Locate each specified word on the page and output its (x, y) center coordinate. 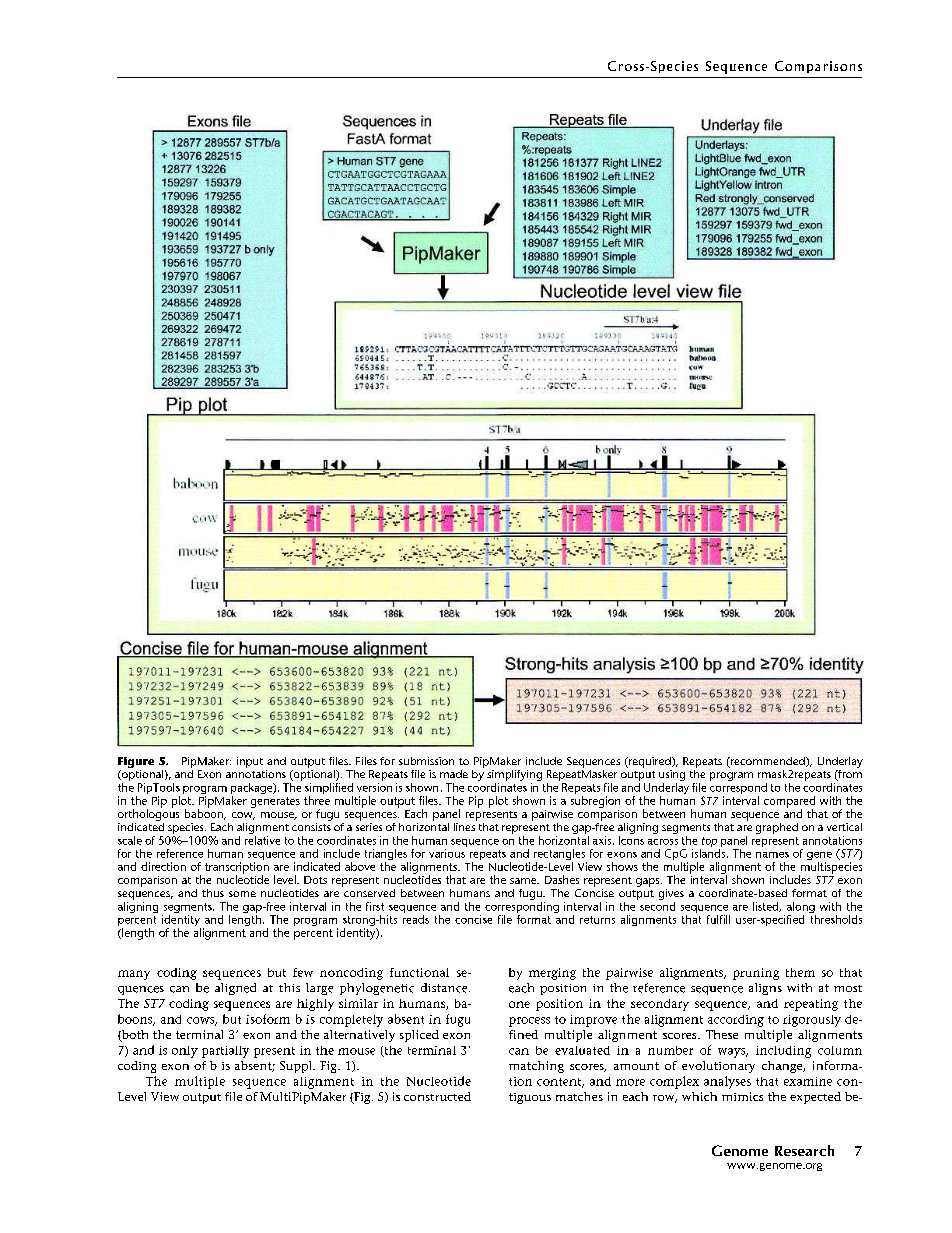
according (736, 1021)
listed (767, 907)
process (529, 1022)
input (250, 762)
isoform (268, 1019)
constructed (437, 1096)
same (524, 881)
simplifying (514, 777)
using (672, 777)
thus (213, 893)
